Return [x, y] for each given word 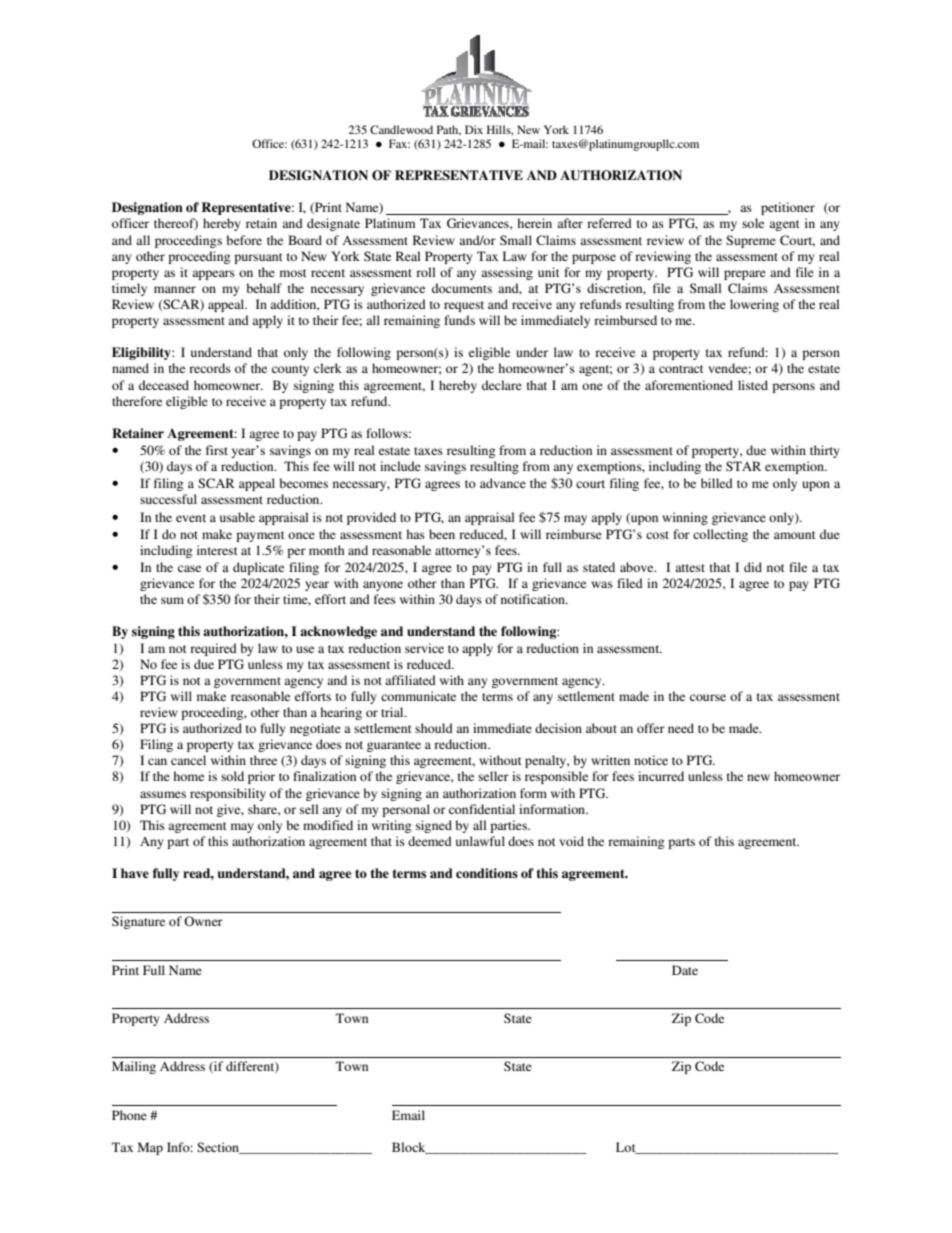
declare [502, 385]
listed [753, 385]
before [244, 240]
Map [150, 1148]
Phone [129, 1115]
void [571, 841]
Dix [474, 129]
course [708, 697]
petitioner [788, 208]
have [135, 873]
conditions [487, 873]
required [213, 649]
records [210, 368]
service [424, 648]
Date [685, 970]
